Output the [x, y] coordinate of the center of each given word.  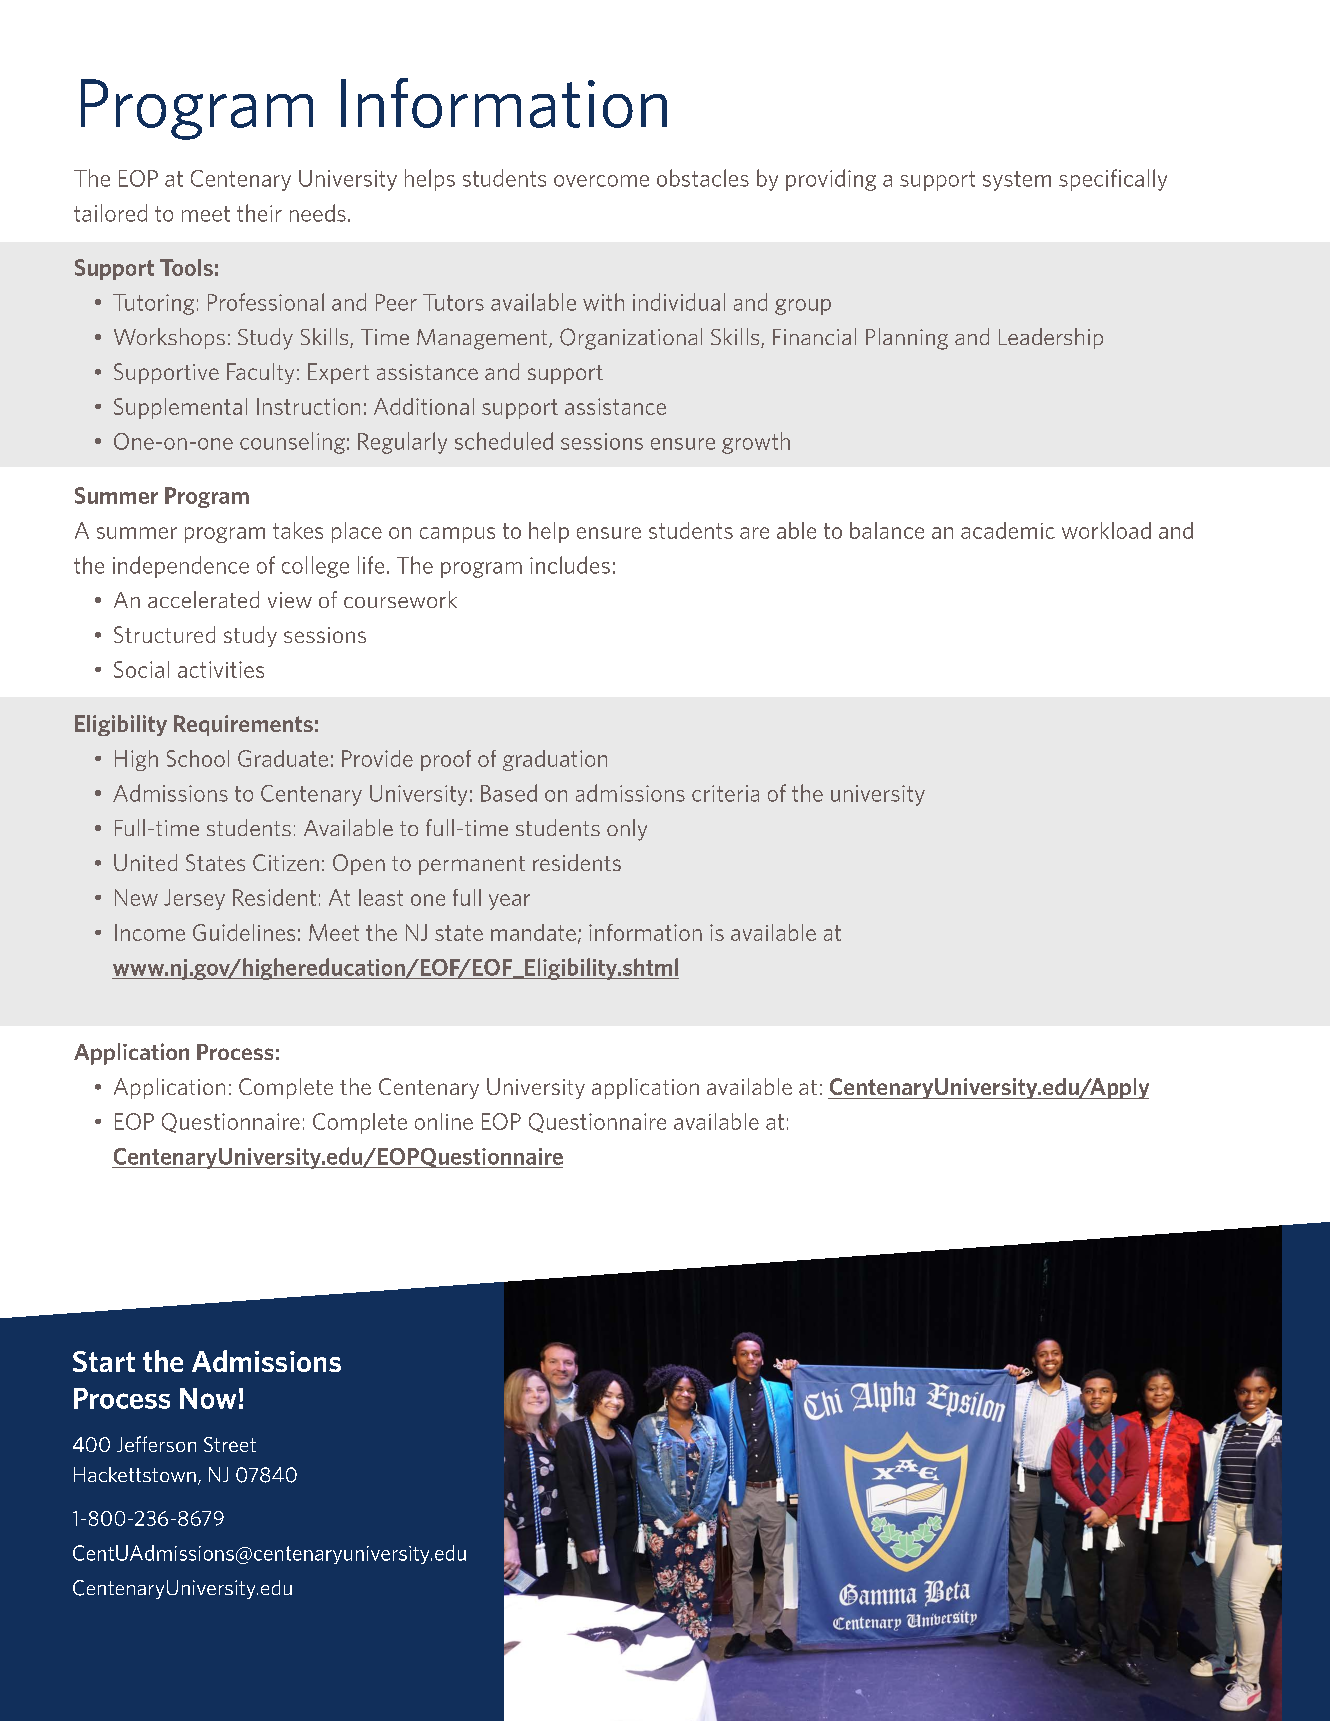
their [259, 213]
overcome [601, 181]
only [627, 830]
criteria [725, 793]
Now [208, 1398]
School [198, 758]
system [1017, 181]
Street [230, 1444]
